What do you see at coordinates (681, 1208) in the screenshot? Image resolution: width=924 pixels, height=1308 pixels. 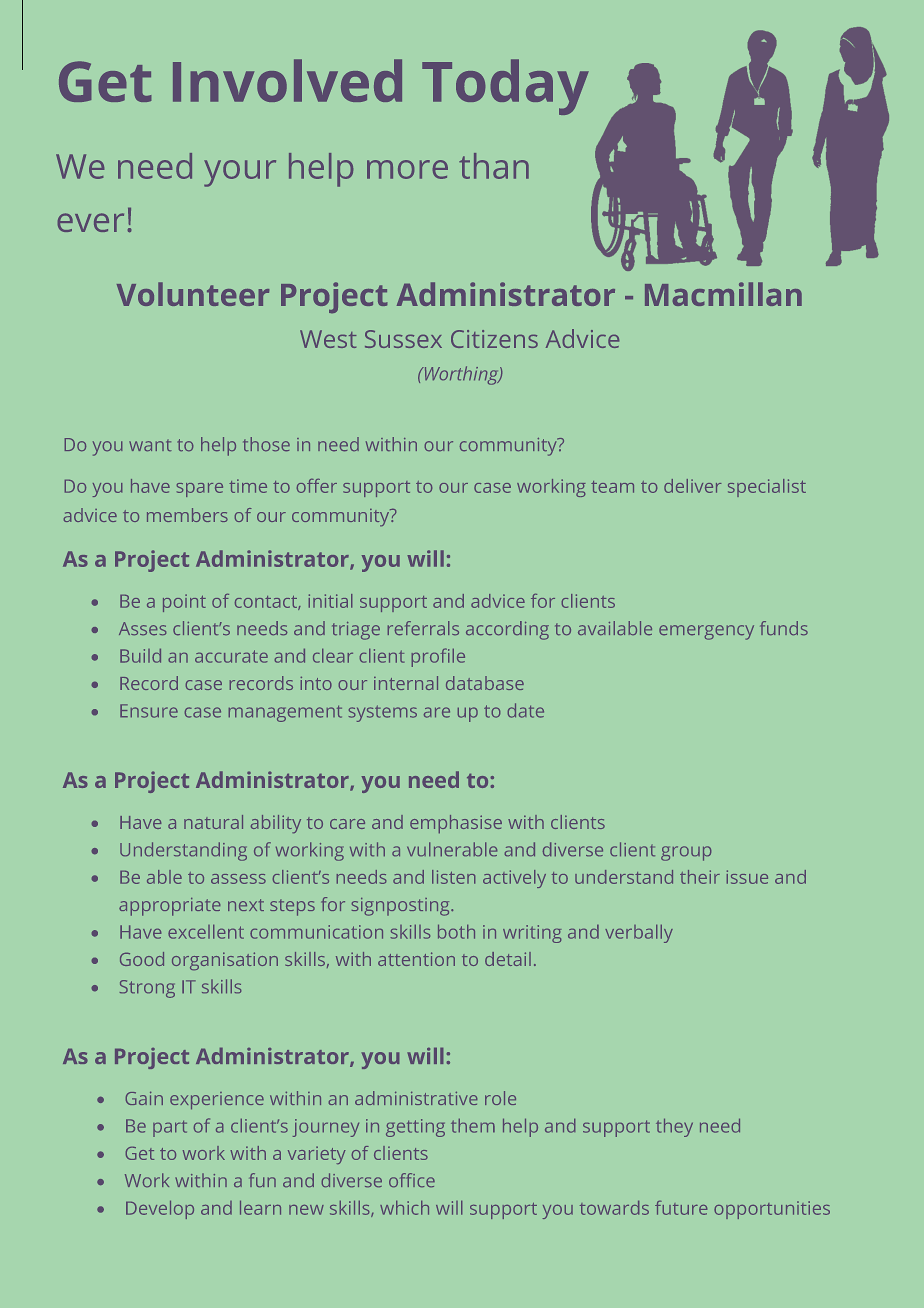 I see `future` at bounding box center [681, 1208].
